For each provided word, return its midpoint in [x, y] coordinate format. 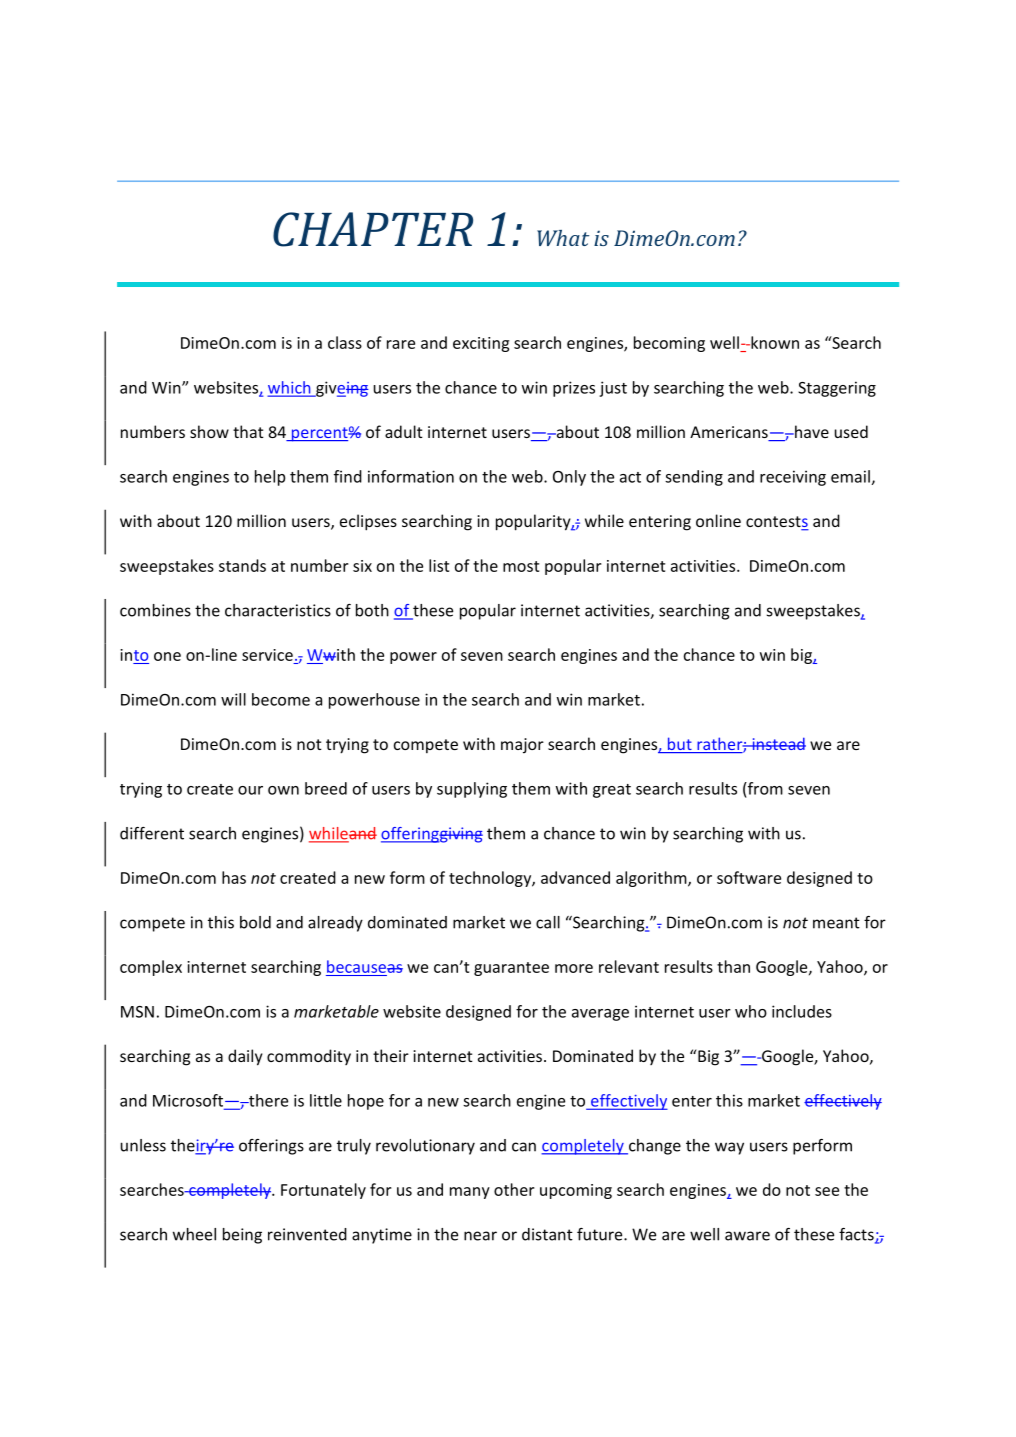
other [514, 1189]
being [242, 1236]
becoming [669, 344]
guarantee [511, 969]
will [233, 699]
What [563, 238]
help [270, 478]
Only [569, 478]
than [733, 966]
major [522, 746]
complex [151, 968]
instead [778, 743]
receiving [793, 478]
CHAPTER [373, 229]
